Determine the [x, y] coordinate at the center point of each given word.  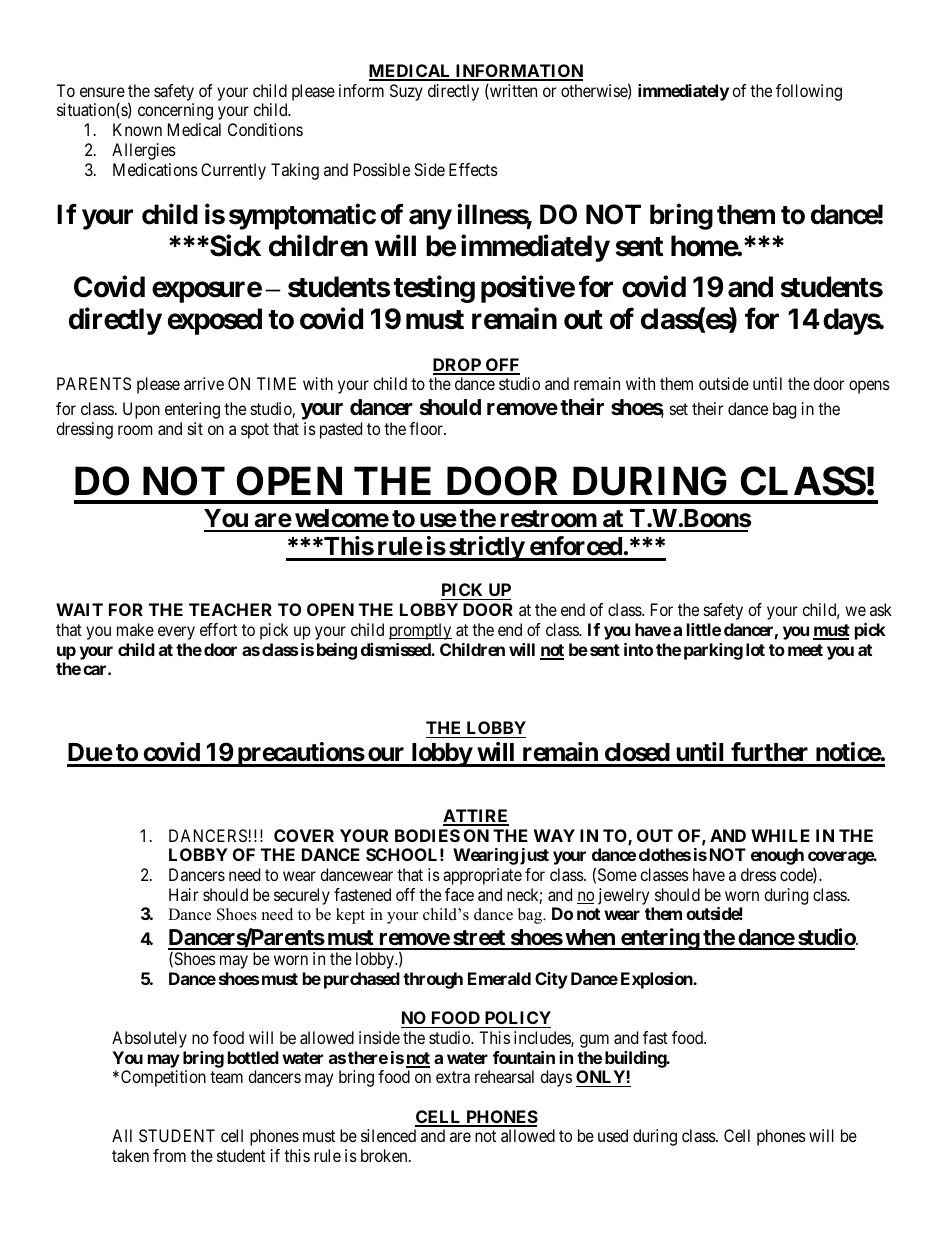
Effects [473, 169]
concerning [175, 111]
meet [805, 650]
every [176, 633]
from [169, 1155]
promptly [420, 631]
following [809, 92]
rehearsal [504, 1076]
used [613, 1135]
